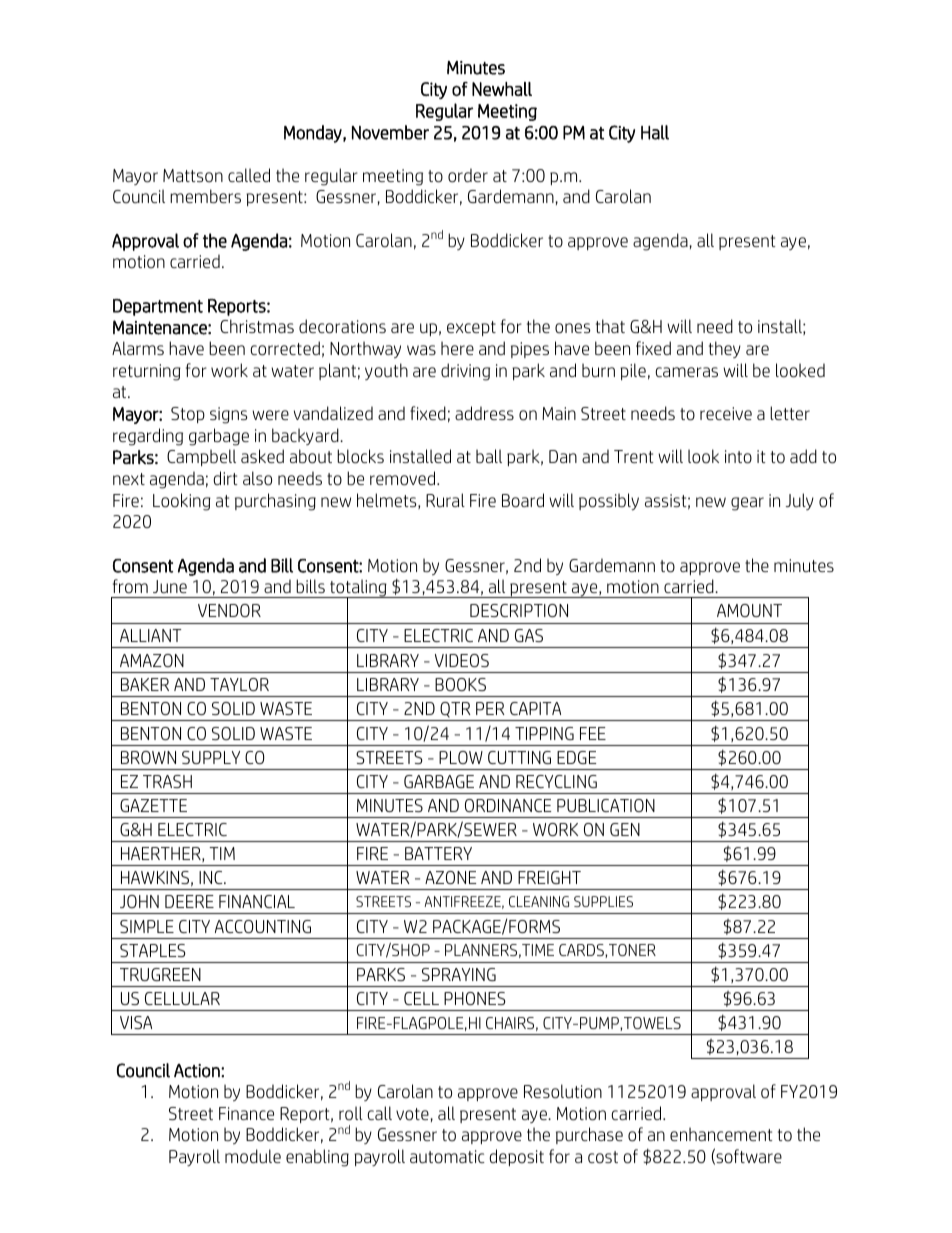 The width and height of the screenshot is (952, 1233). What do you see at coordinates (205, 196) in the screenshot?
I see `members` at bounding box center [205, 196].
